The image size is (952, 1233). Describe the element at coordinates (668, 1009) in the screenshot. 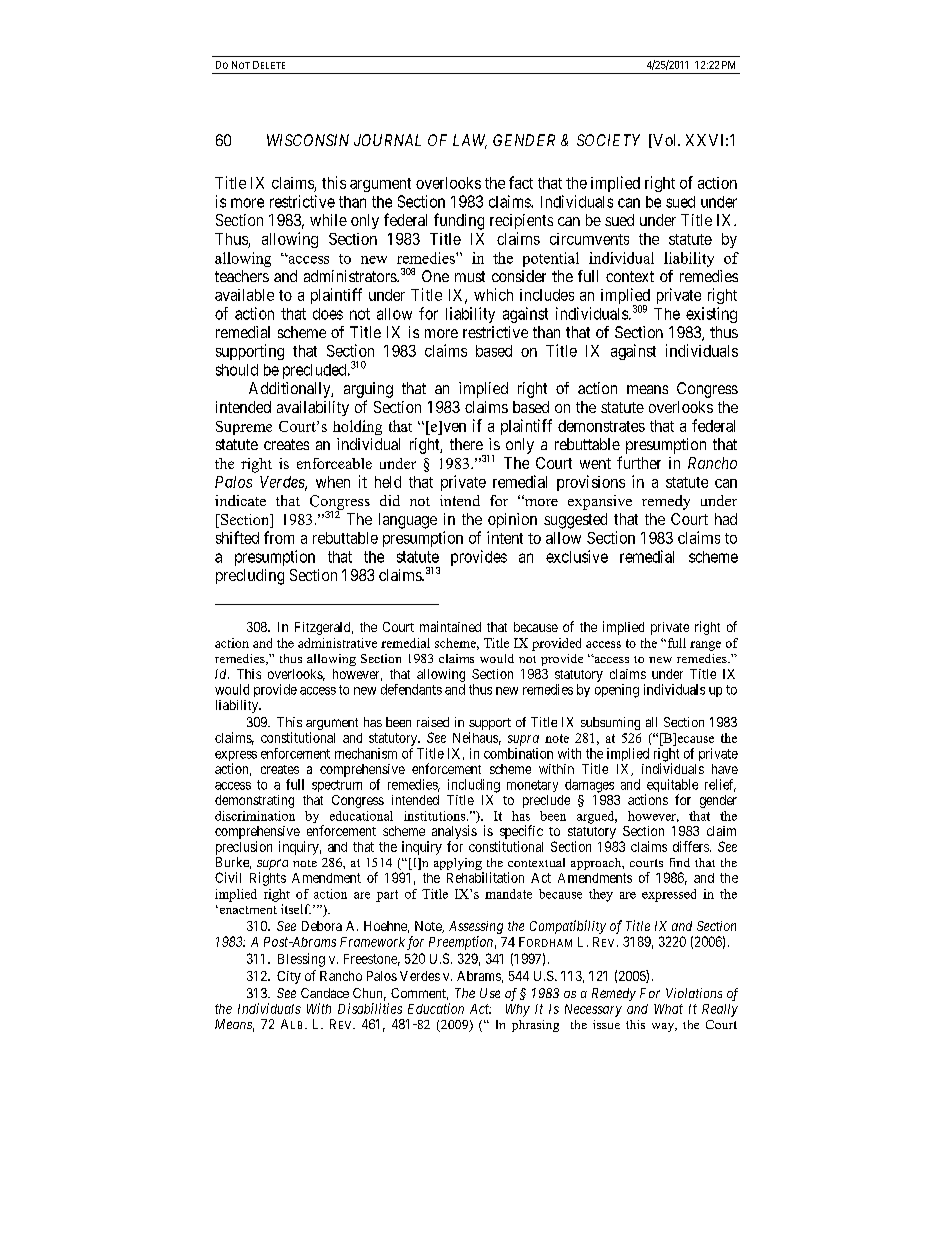

I see `What` at that location.
